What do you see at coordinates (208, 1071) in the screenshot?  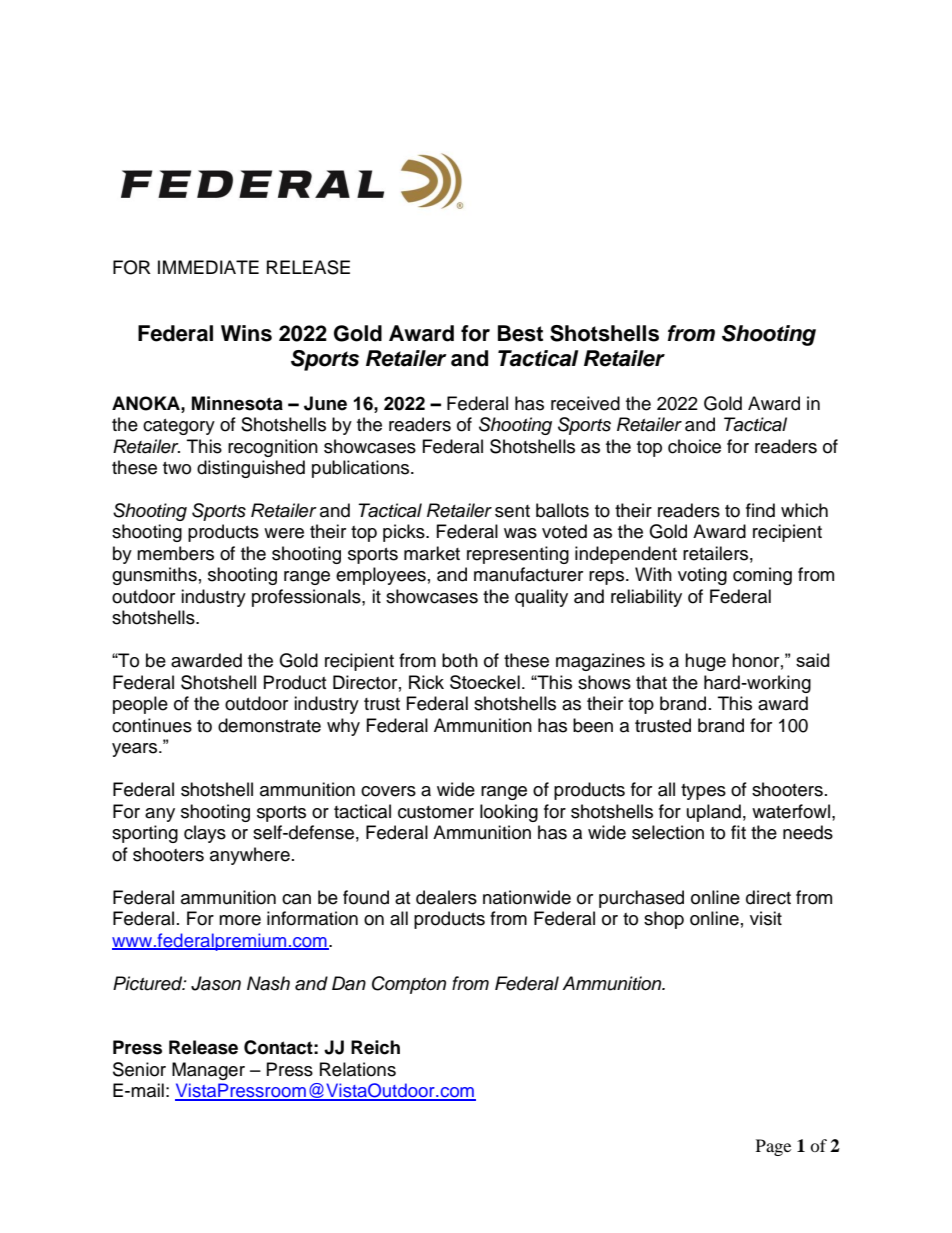 I see `Manager` at bounding box center [208, 1071].
